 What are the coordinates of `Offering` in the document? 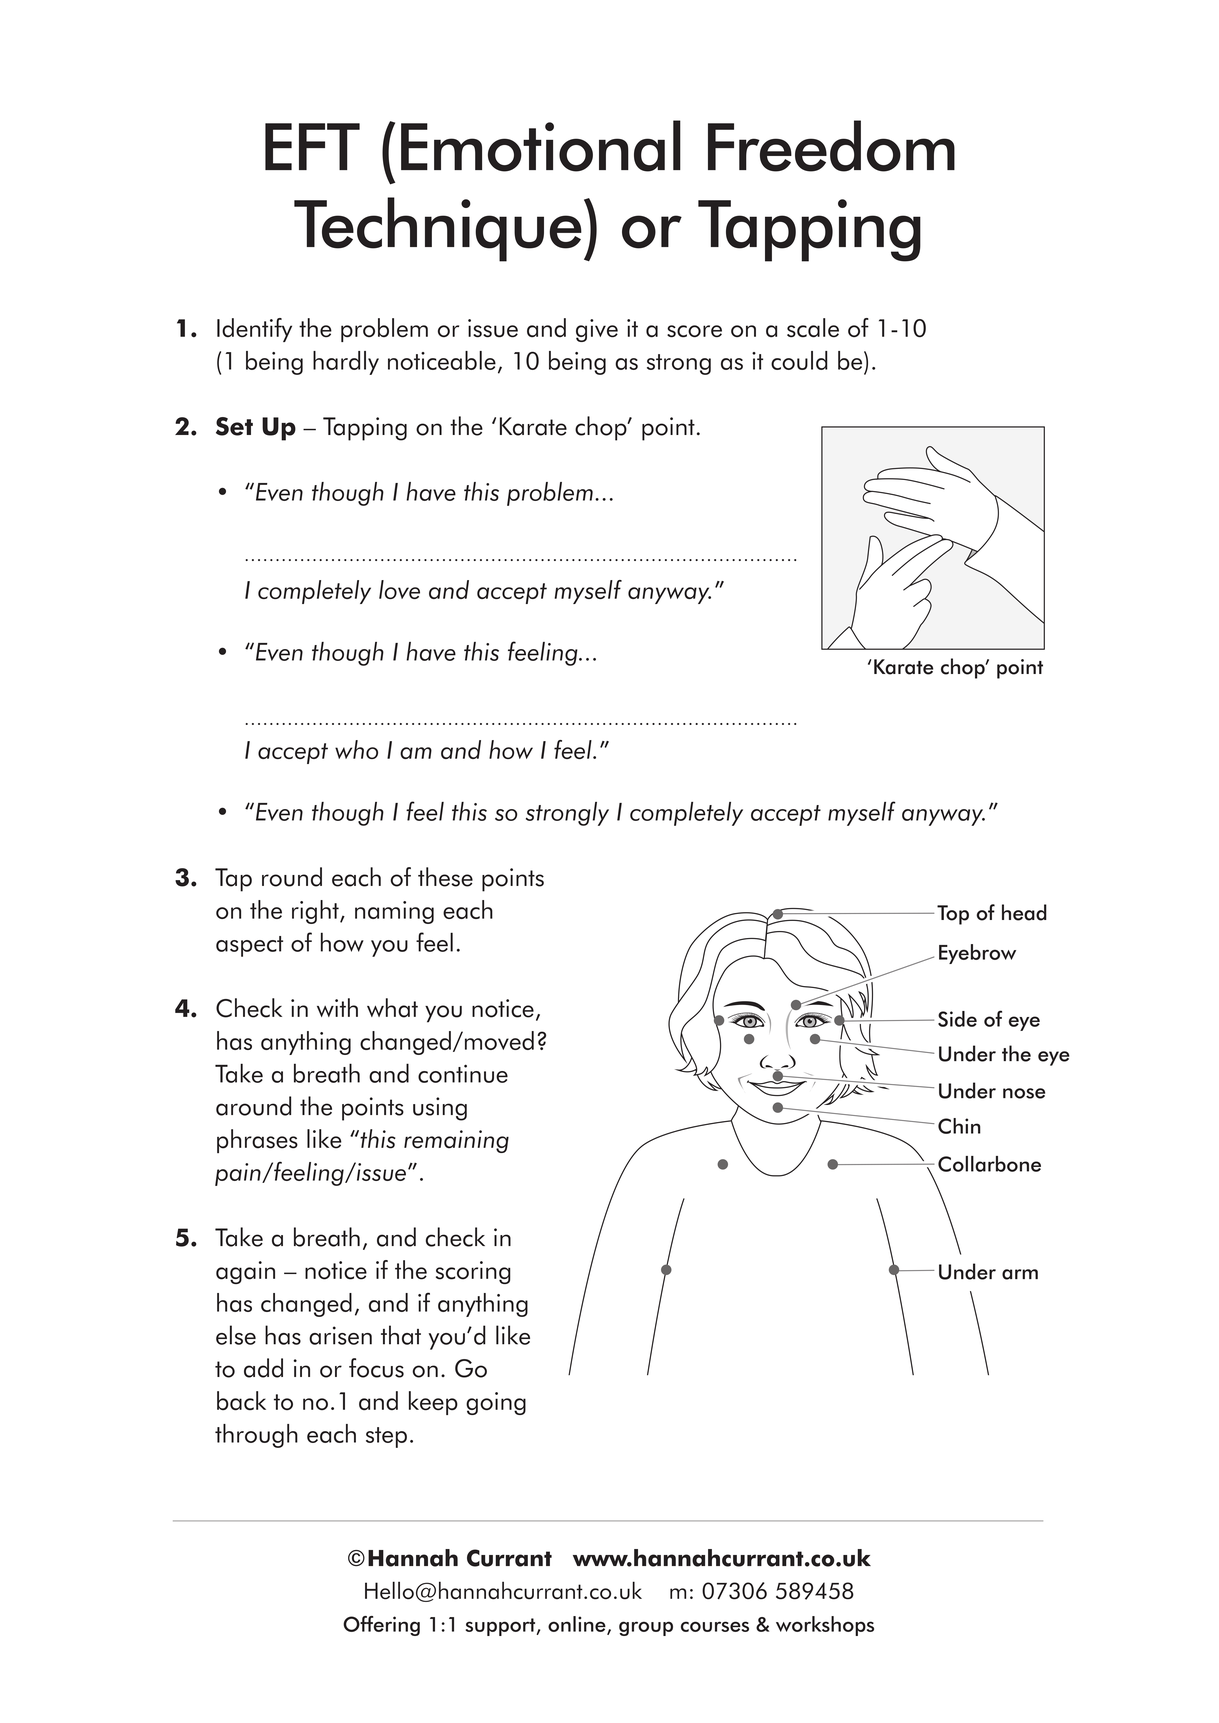 It's located at (381, 1626).
